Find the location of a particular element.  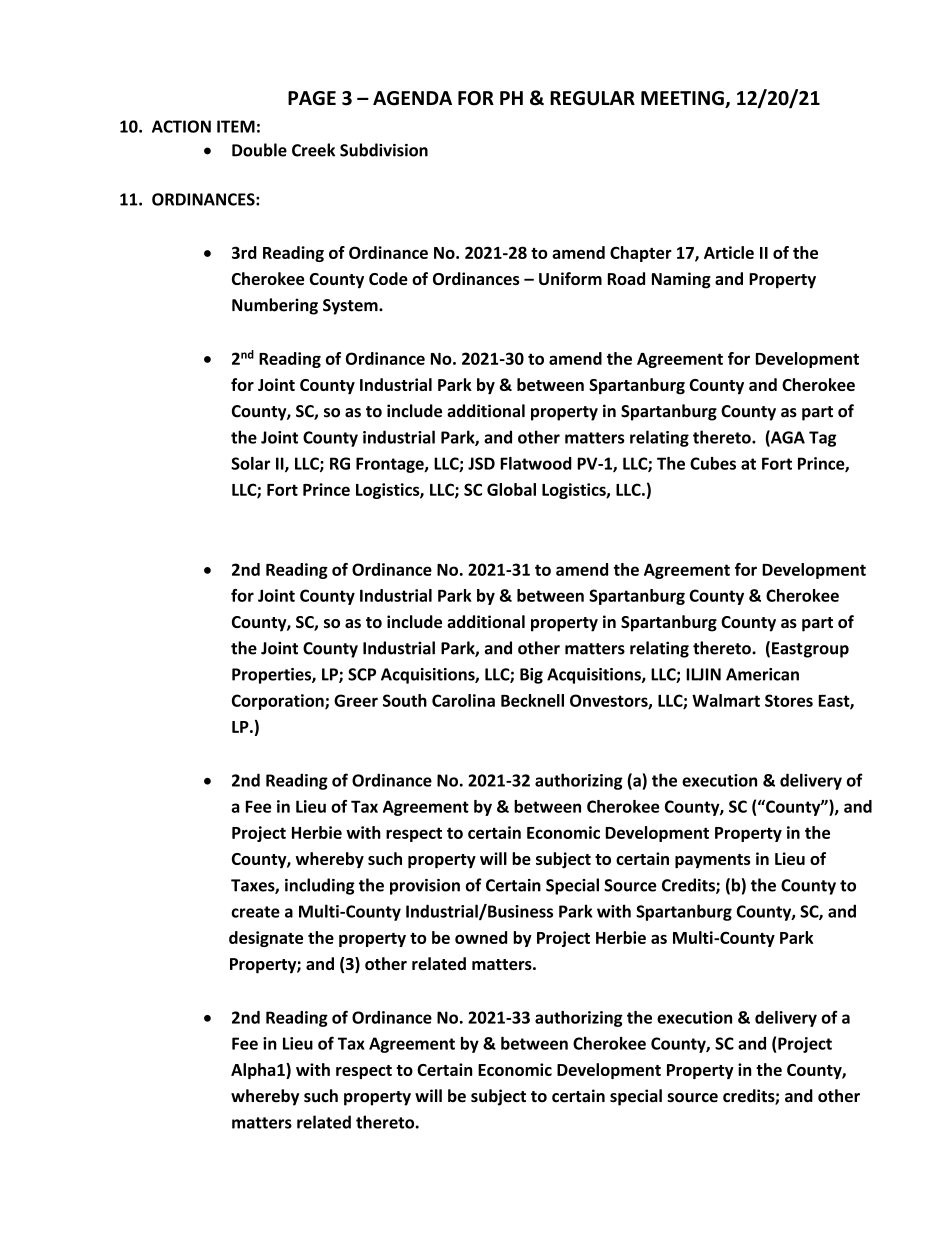

owned is located at coordinates (481, 937).
